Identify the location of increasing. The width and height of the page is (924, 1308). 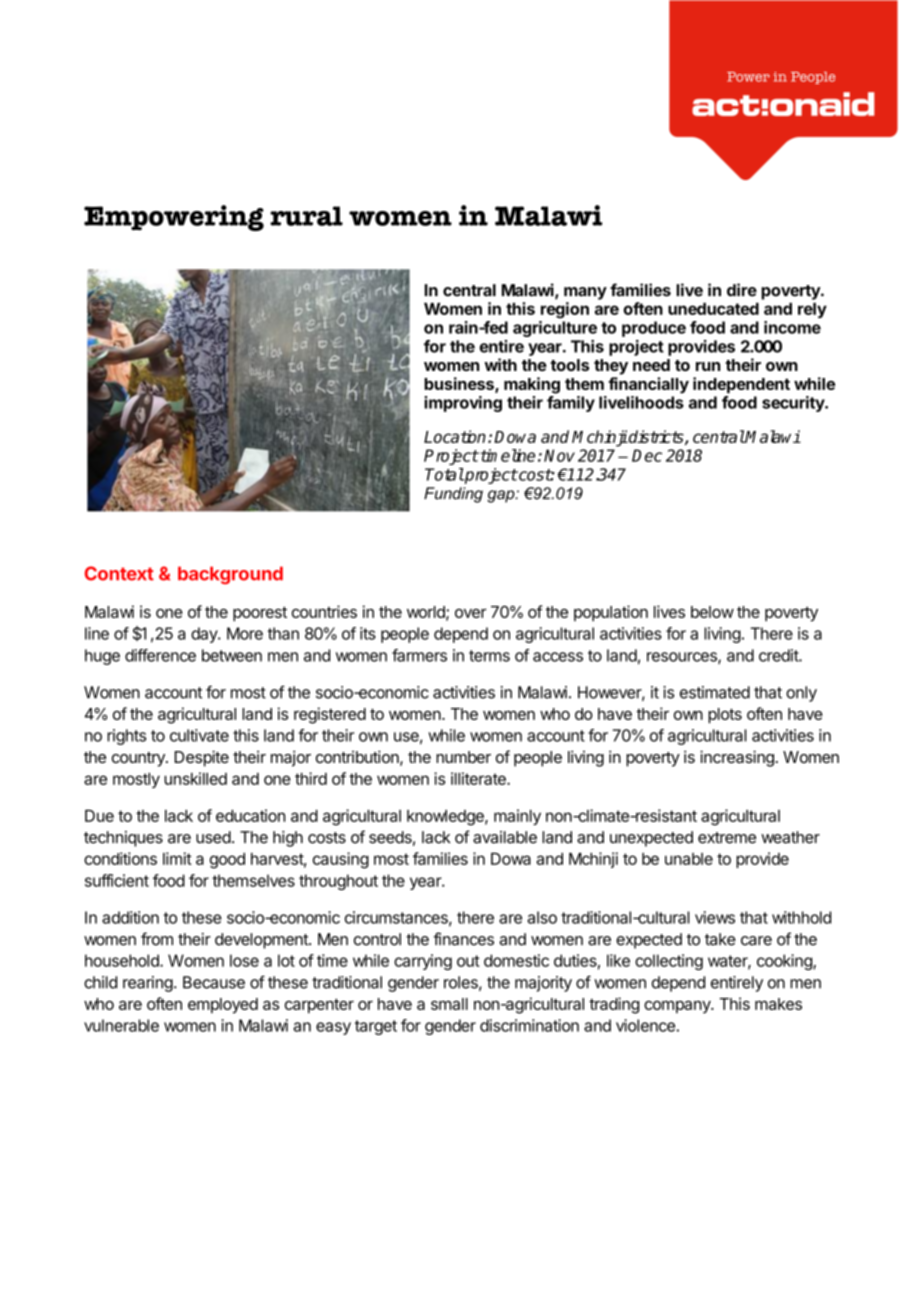
(737, 758).
